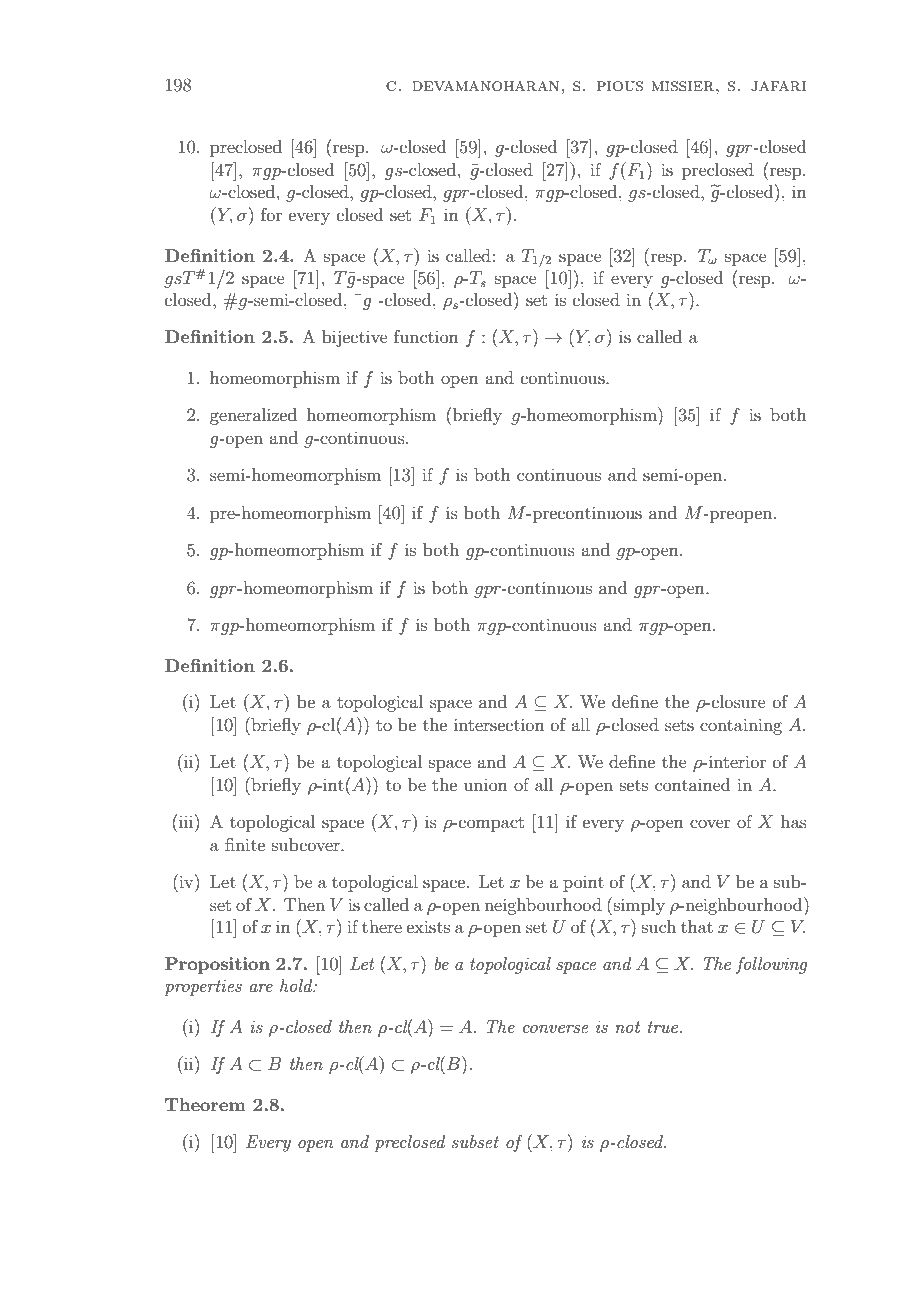 Image resolution: width=924 pixels, height=1308 pixels. I want to click on union, so click(486, 785).
